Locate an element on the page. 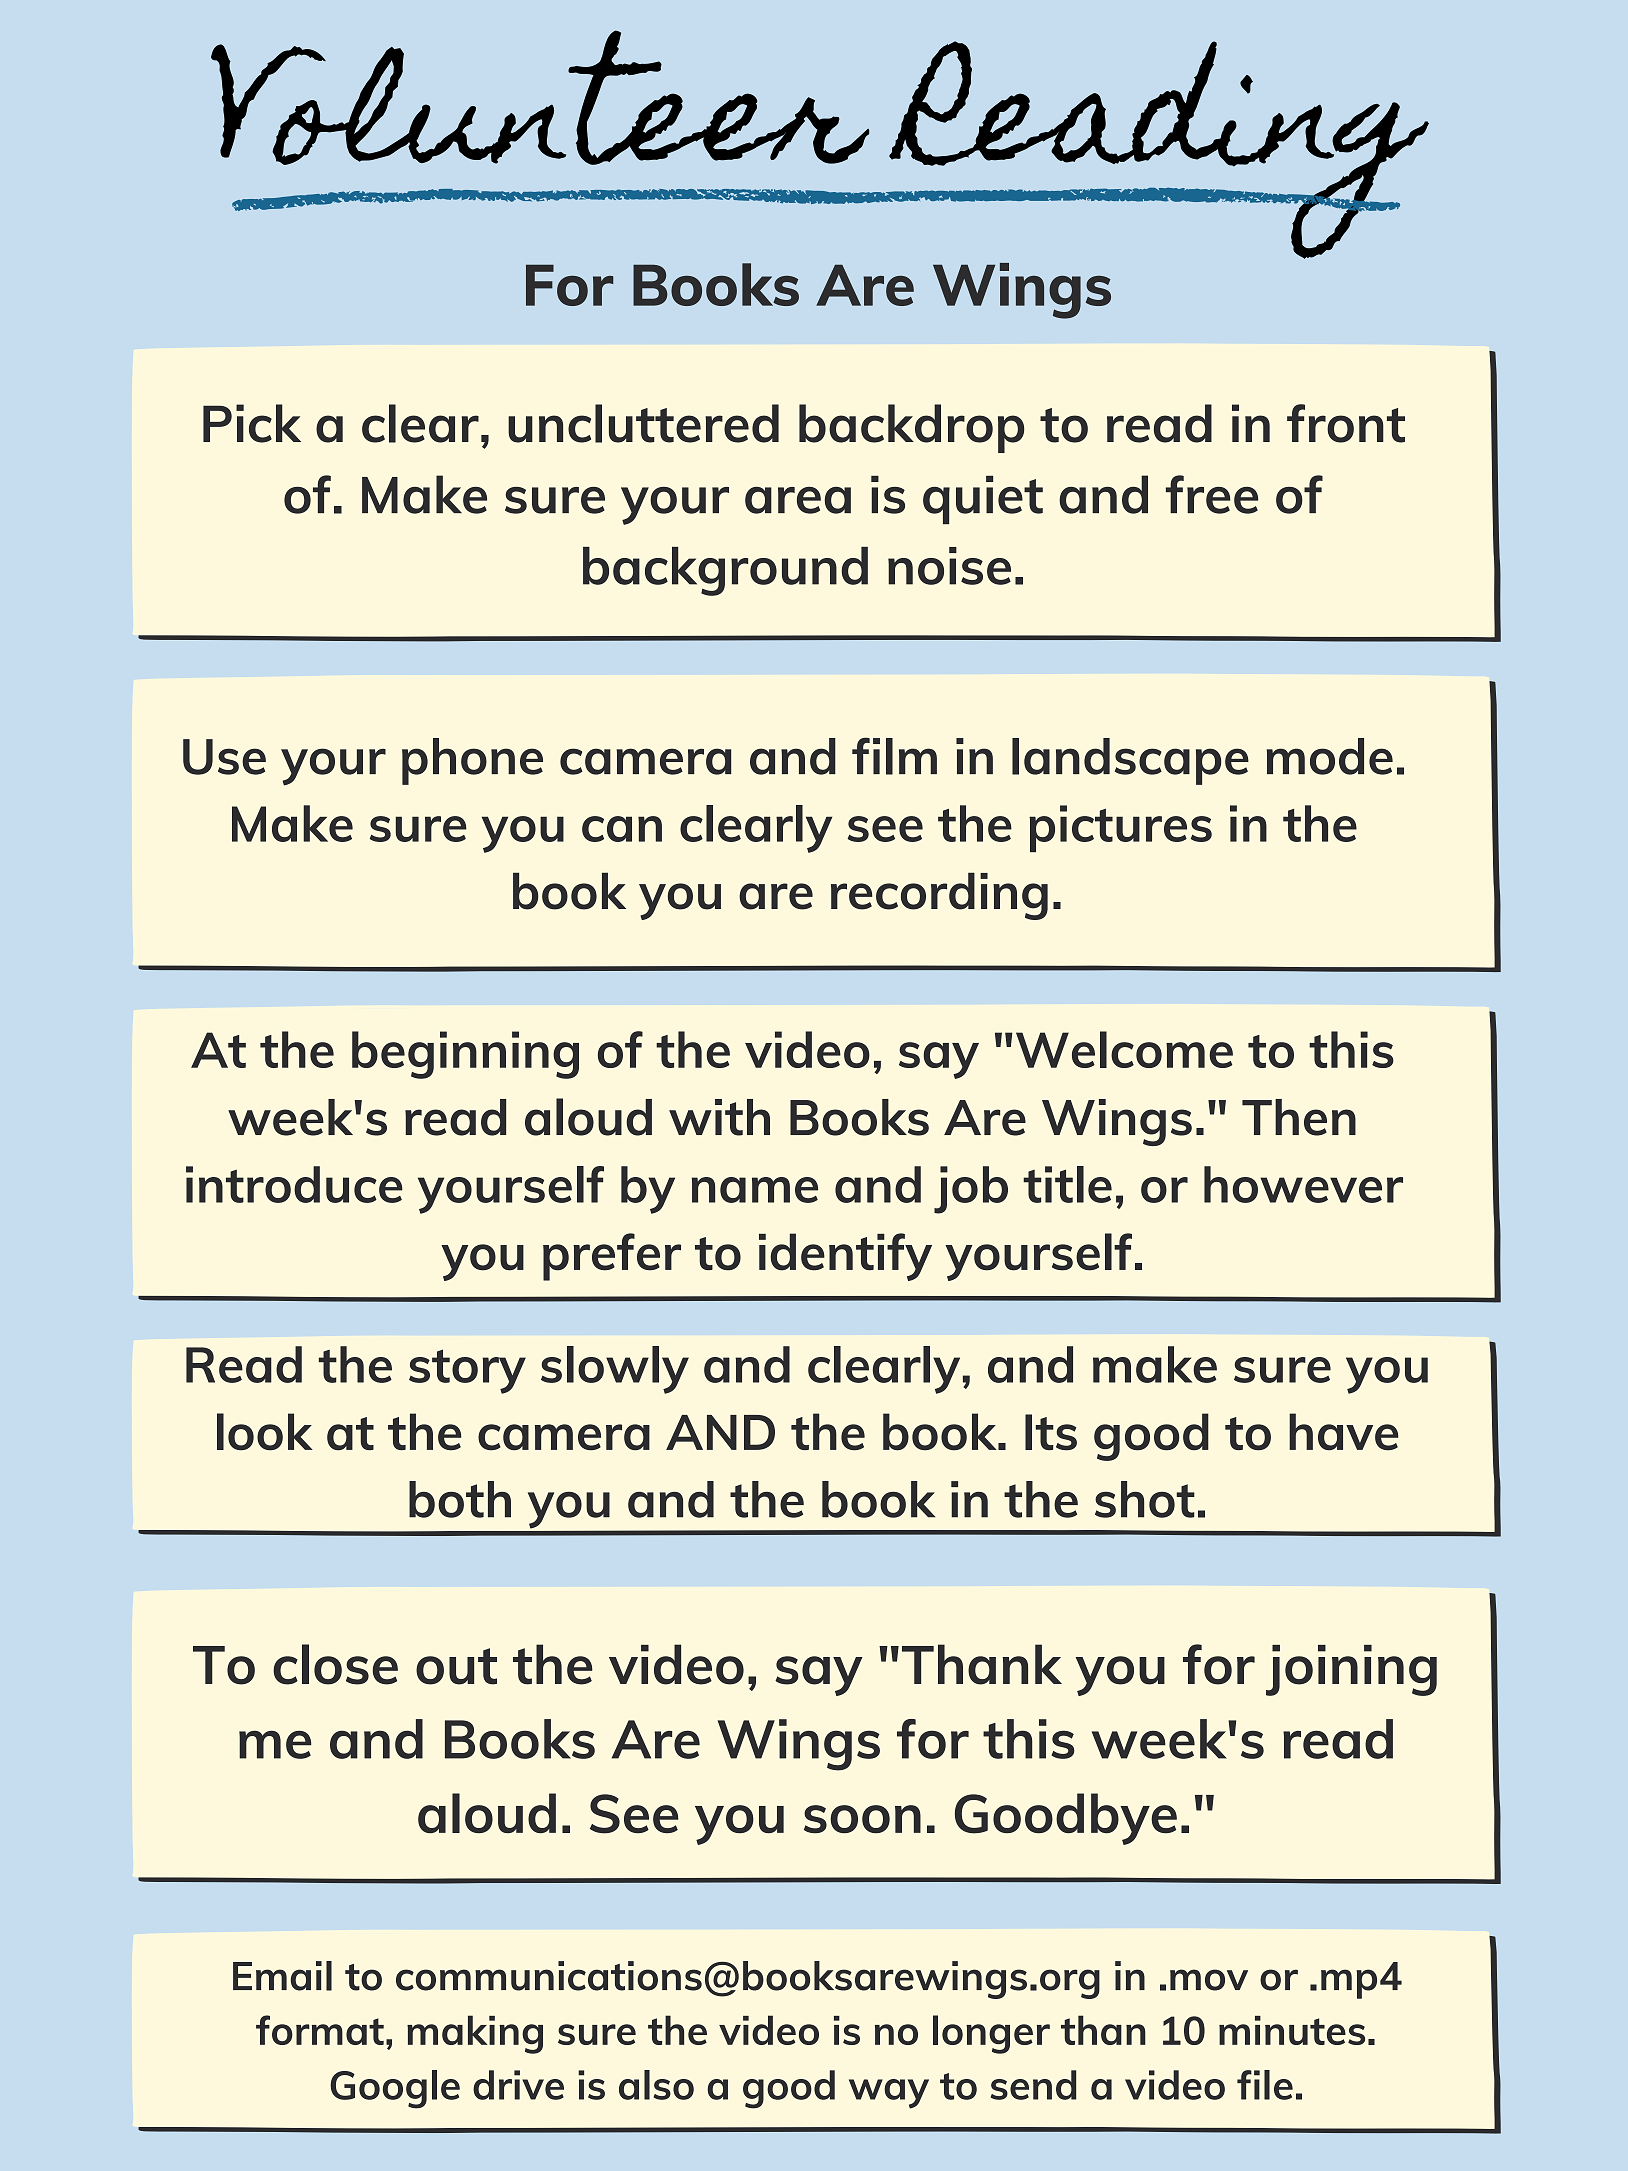 The height and width of the page is (2171, 1628). backdrop is located at coordinates (912, 428).
